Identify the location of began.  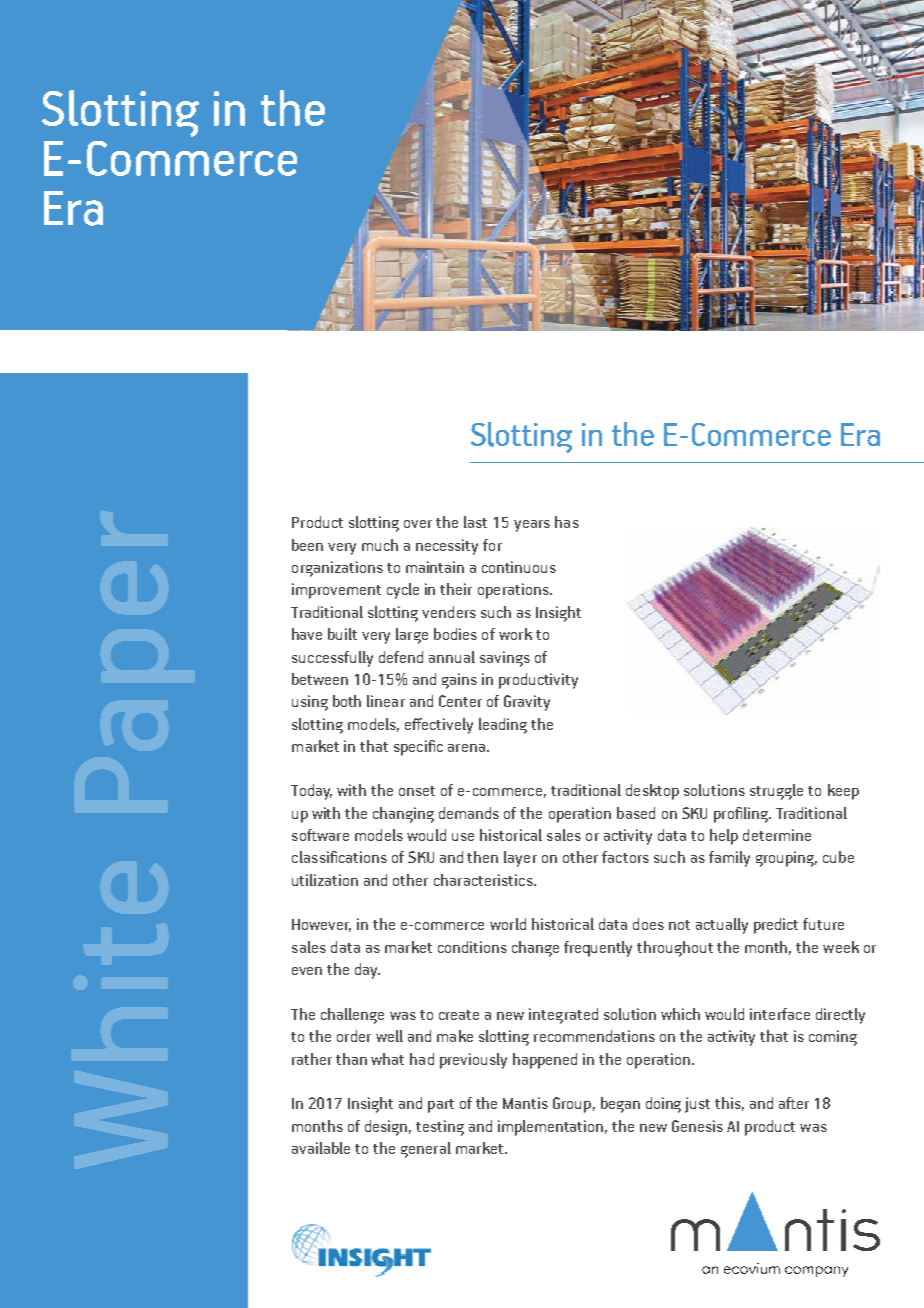
(620, 1105).
